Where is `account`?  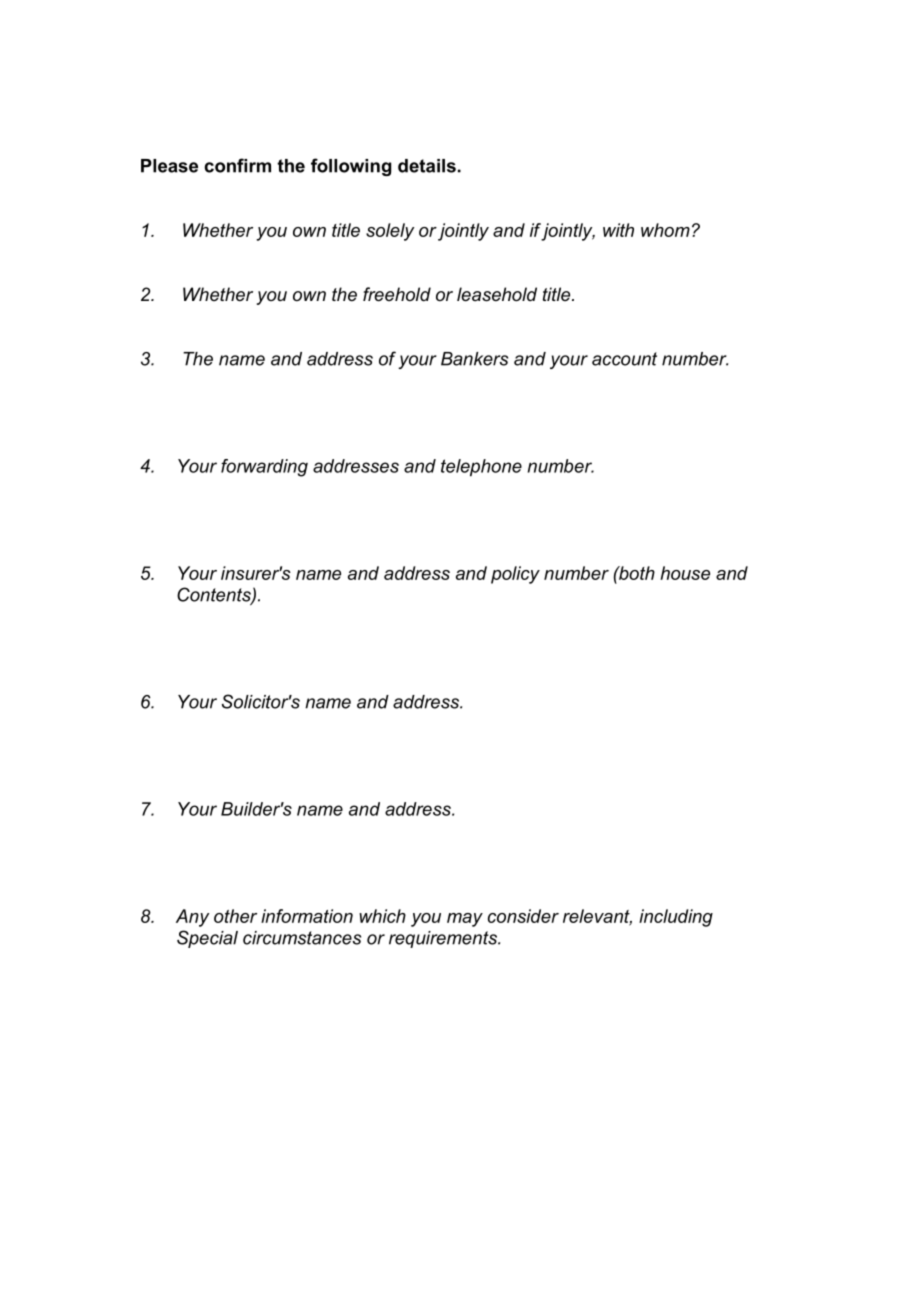
account is located at coordinates (624, 359).
